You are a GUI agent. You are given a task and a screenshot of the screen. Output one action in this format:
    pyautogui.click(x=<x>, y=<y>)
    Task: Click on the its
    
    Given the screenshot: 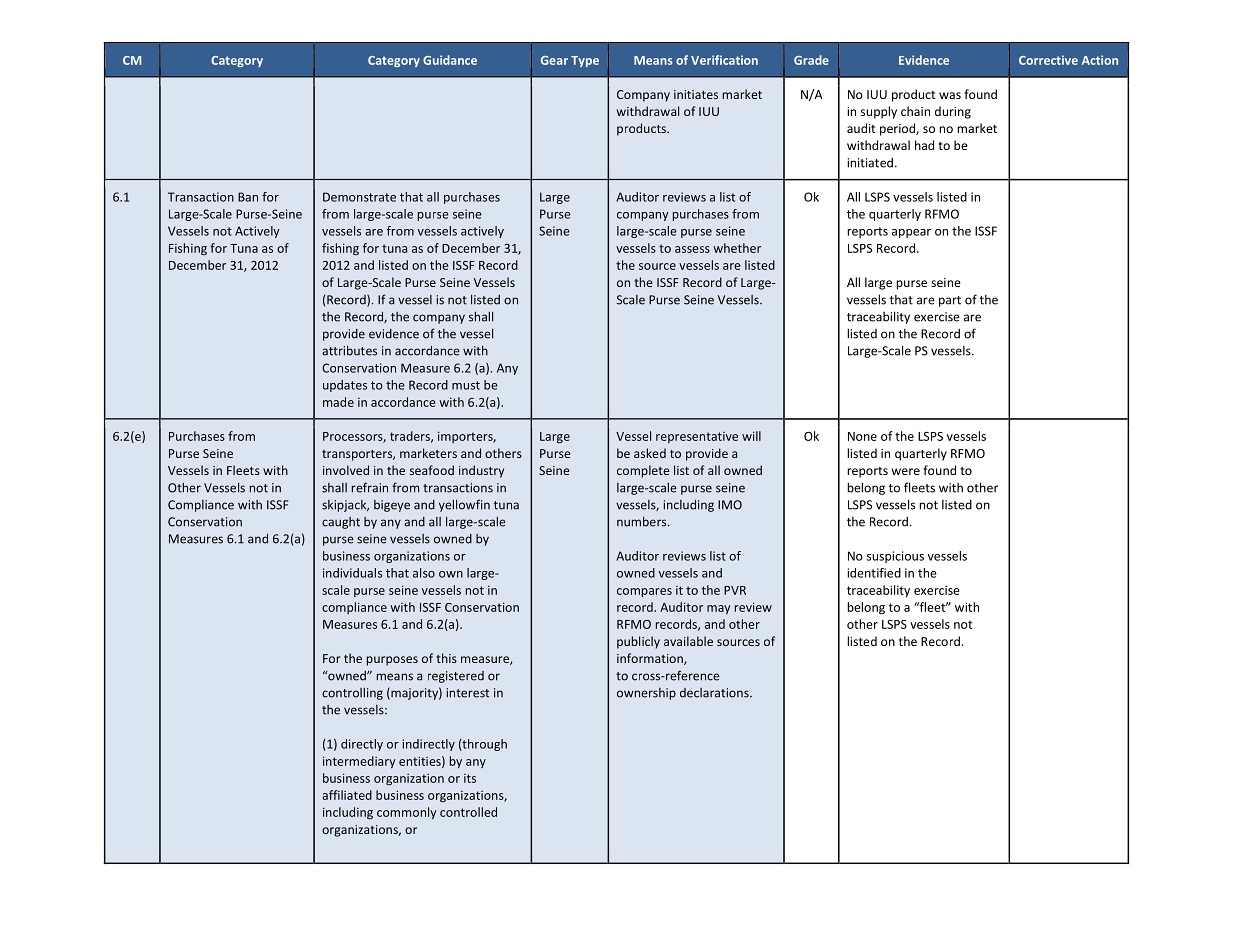 What is the action you would take?
    pyautogui.click(x=470, y=778)
